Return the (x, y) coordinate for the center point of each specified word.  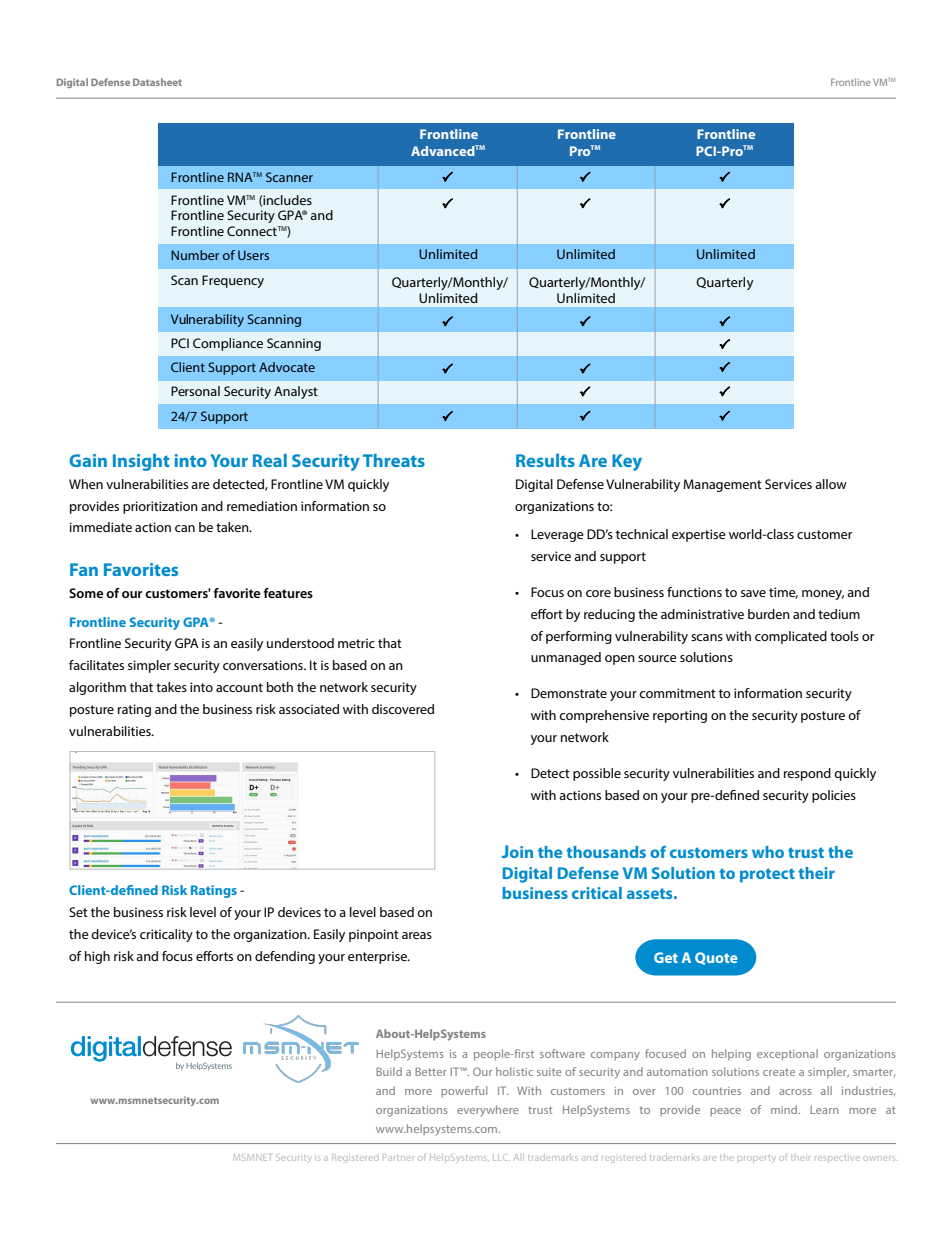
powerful (464, 1091)
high (97, 957)
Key (627, 462)
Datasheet (157, 82)
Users (253, 255)
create (779, 1072)
